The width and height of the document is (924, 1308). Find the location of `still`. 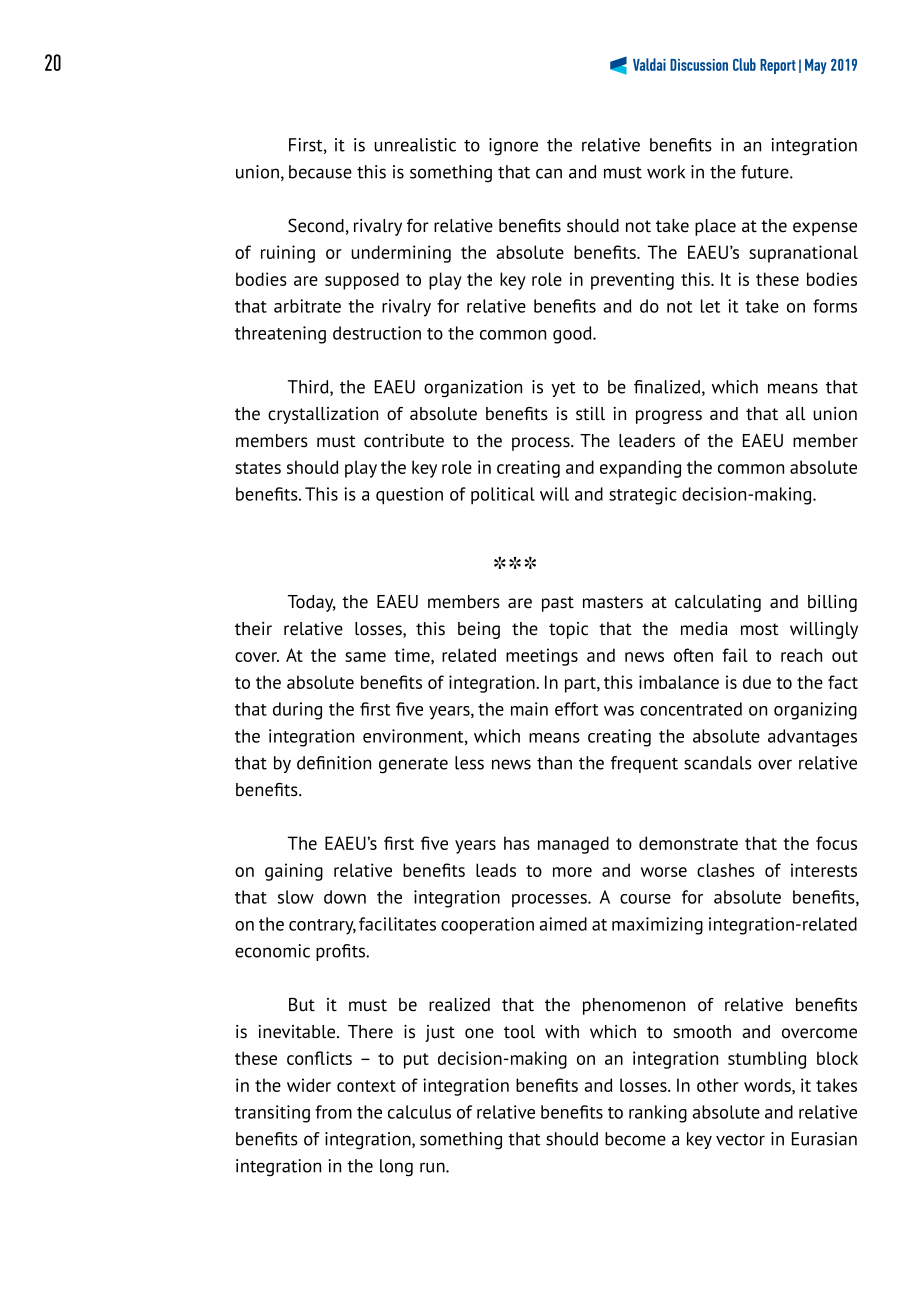

still is located at coordinates (590, 414).
